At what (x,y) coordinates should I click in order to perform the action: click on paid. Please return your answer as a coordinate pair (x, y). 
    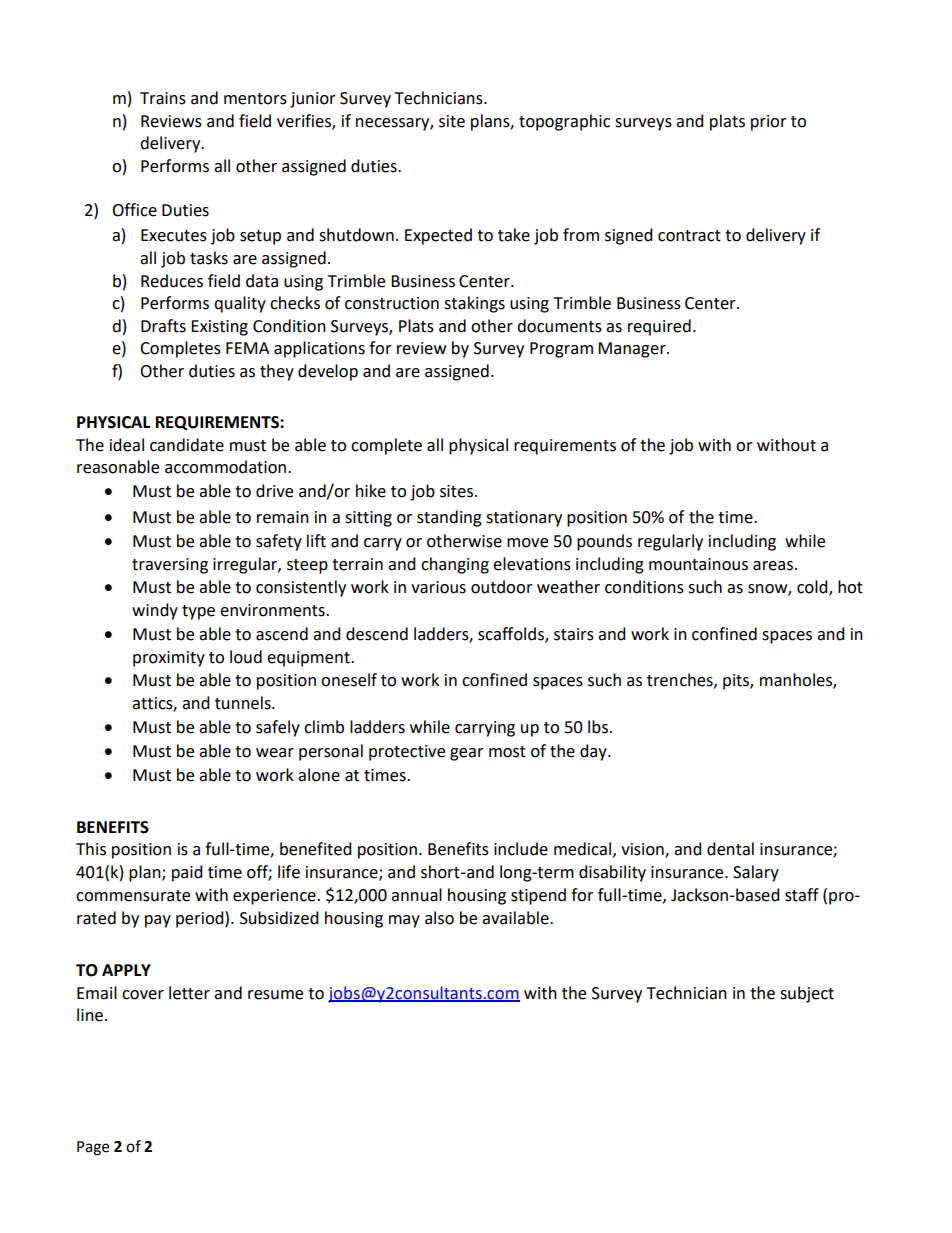
    Looking at the image, I should click on (187, 873).
